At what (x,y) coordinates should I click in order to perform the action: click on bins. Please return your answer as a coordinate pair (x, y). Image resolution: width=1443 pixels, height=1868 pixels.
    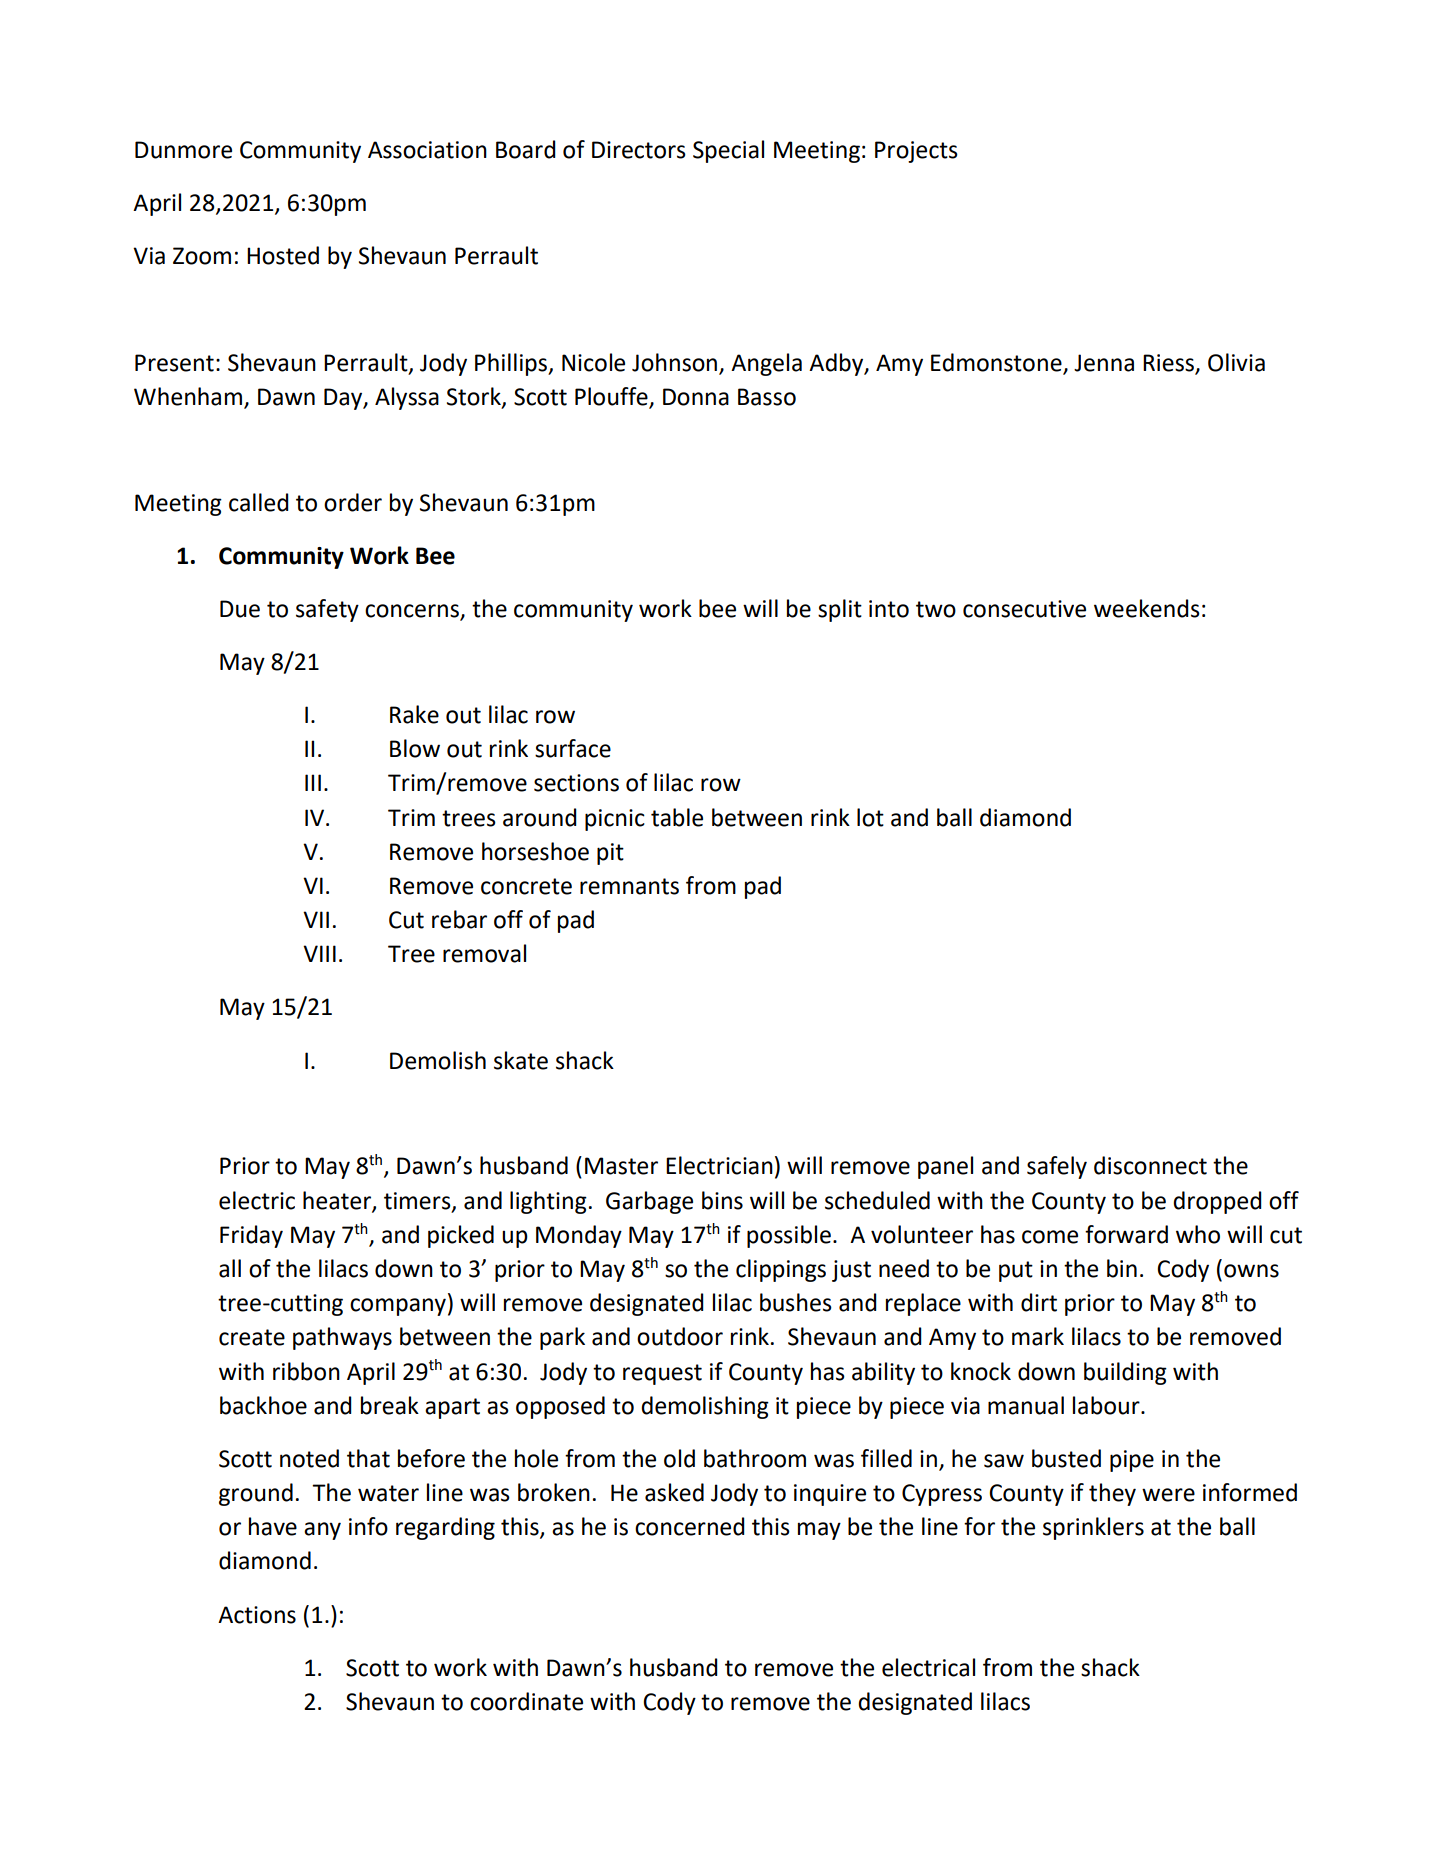
    Looking at the image, I should click on (722, 1200).
